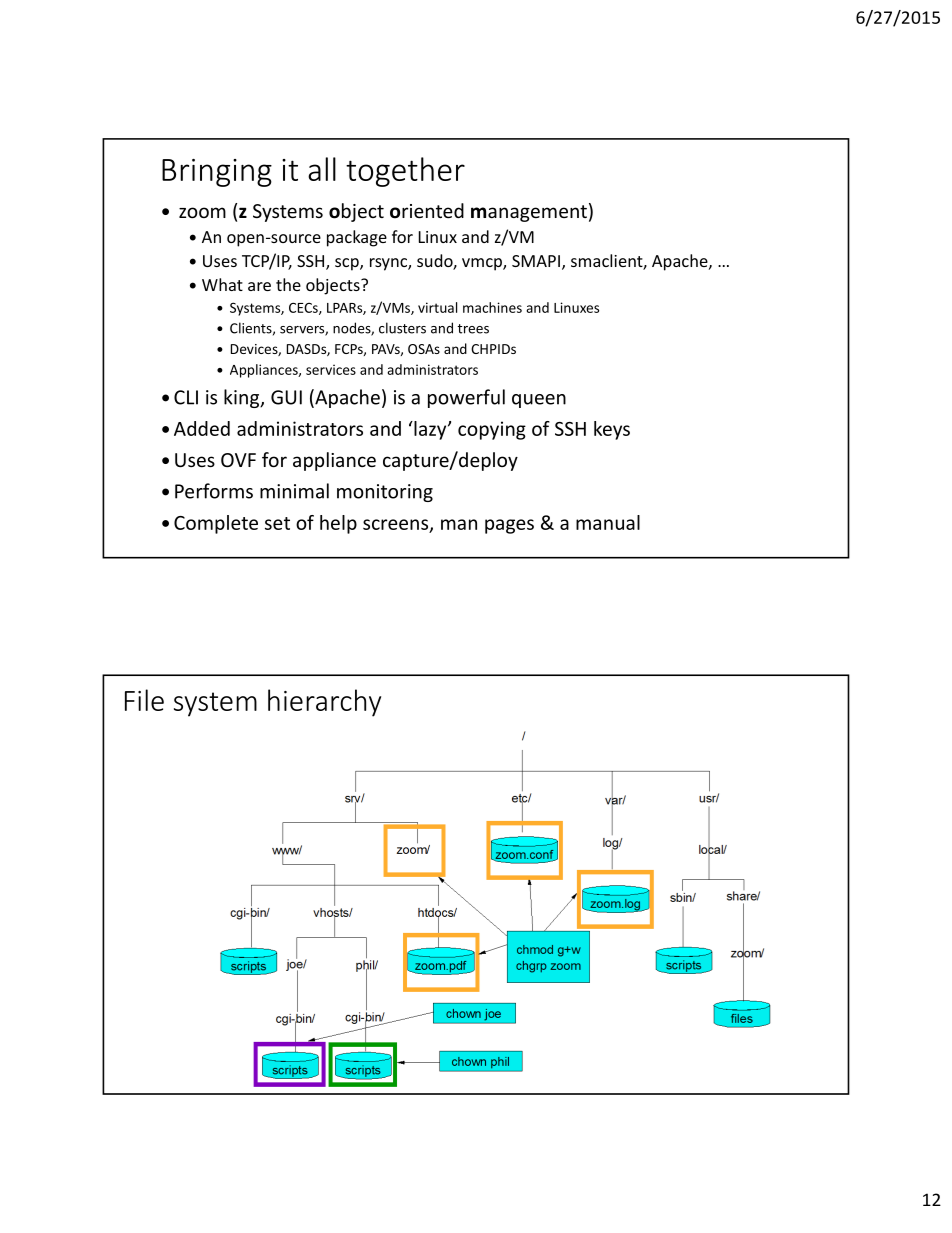  What do you see at coordinates (402, 328) in the screenshot?
I see `clusters` at bounding box center [402, 328].
